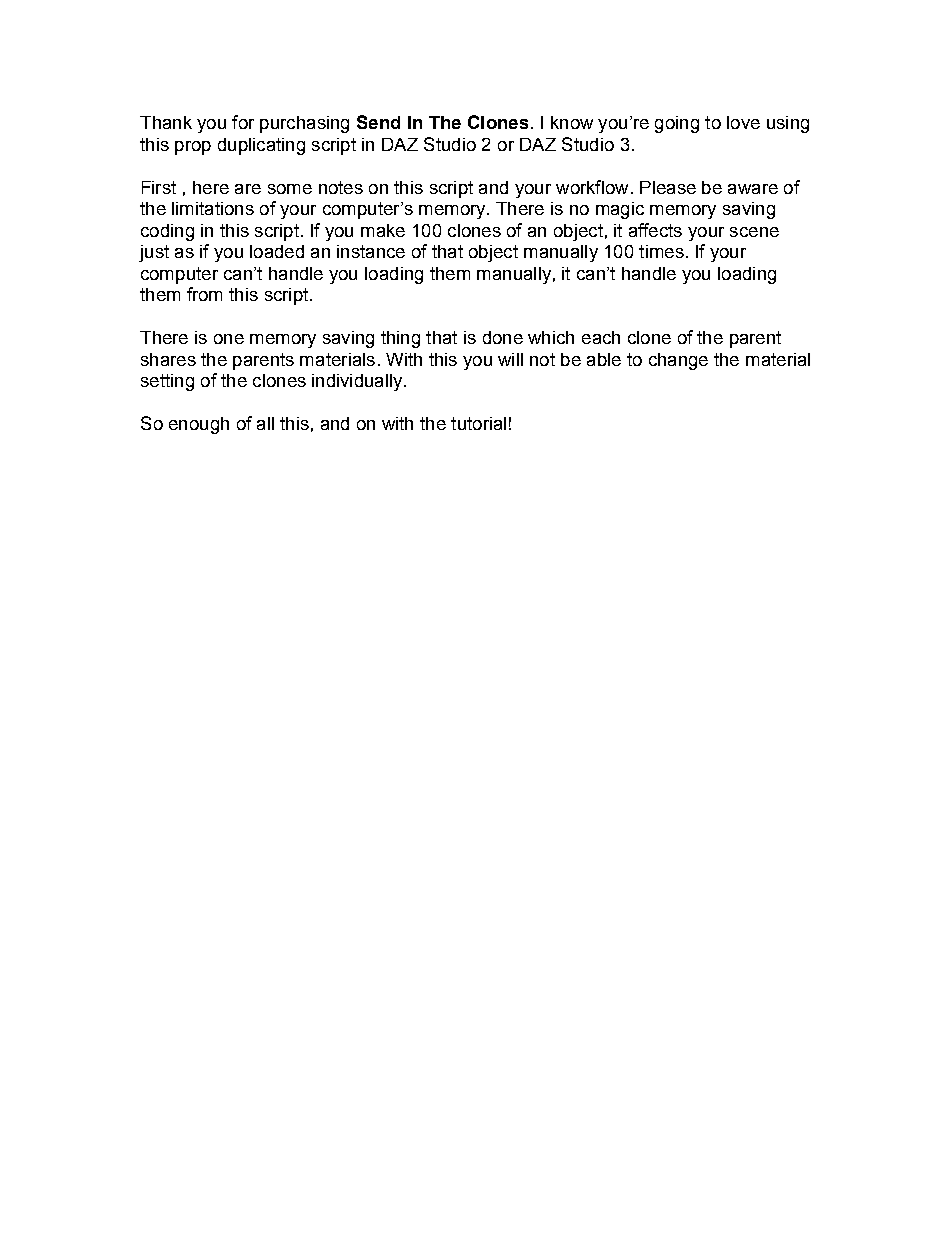 Image resolution: width=952 pixels, height=1233 pixels. I want to click on each, so click(601, 337).
